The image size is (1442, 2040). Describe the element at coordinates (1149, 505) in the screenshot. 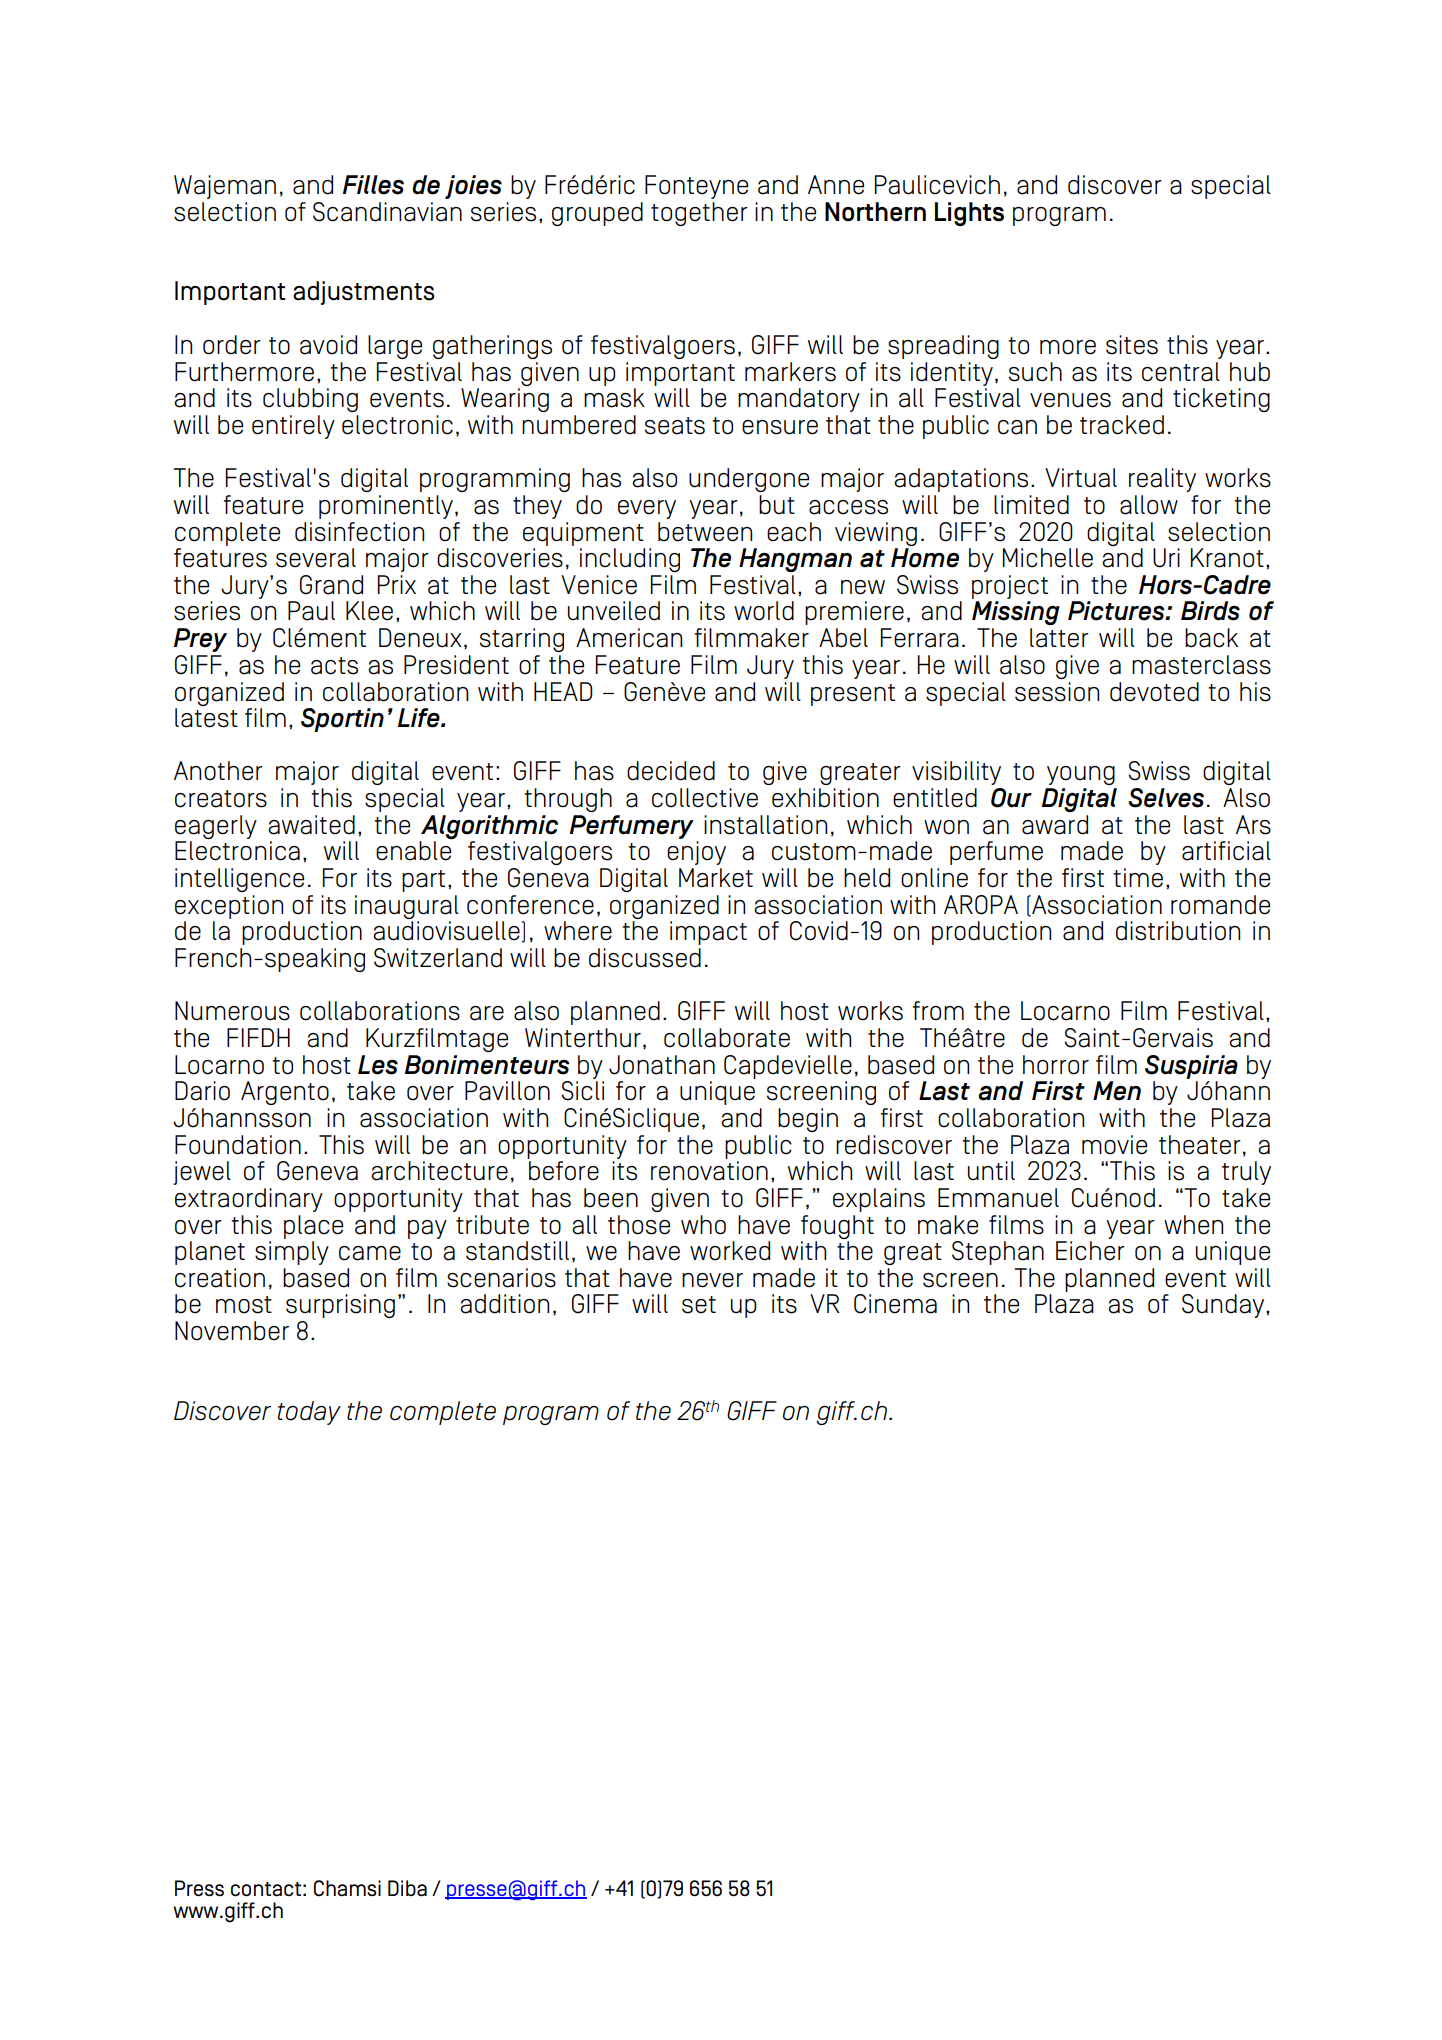

I see `allow` at that location.
